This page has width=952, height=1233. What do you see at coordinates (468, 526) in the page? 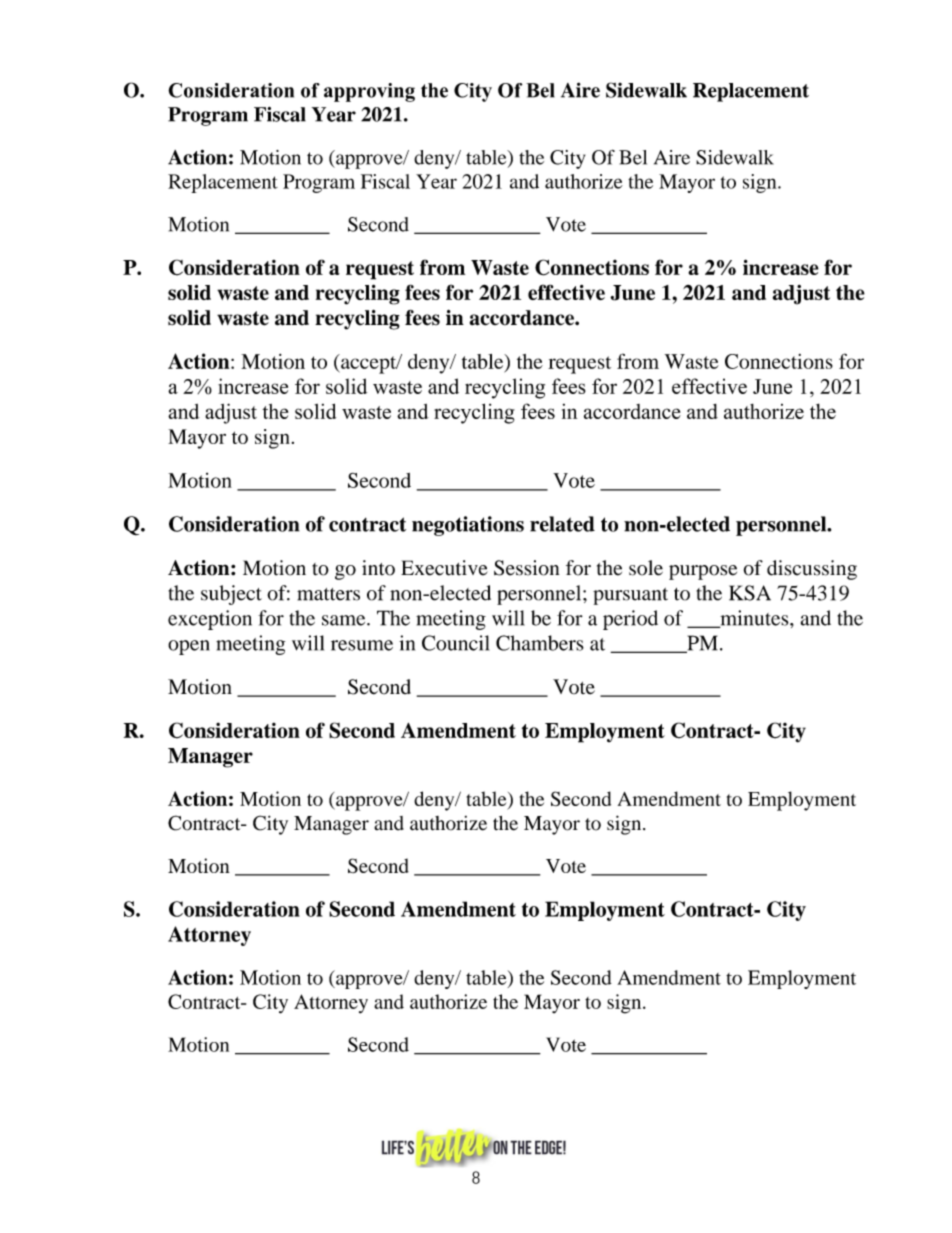
I see `negotiations` at bounding box center [468, 526].
